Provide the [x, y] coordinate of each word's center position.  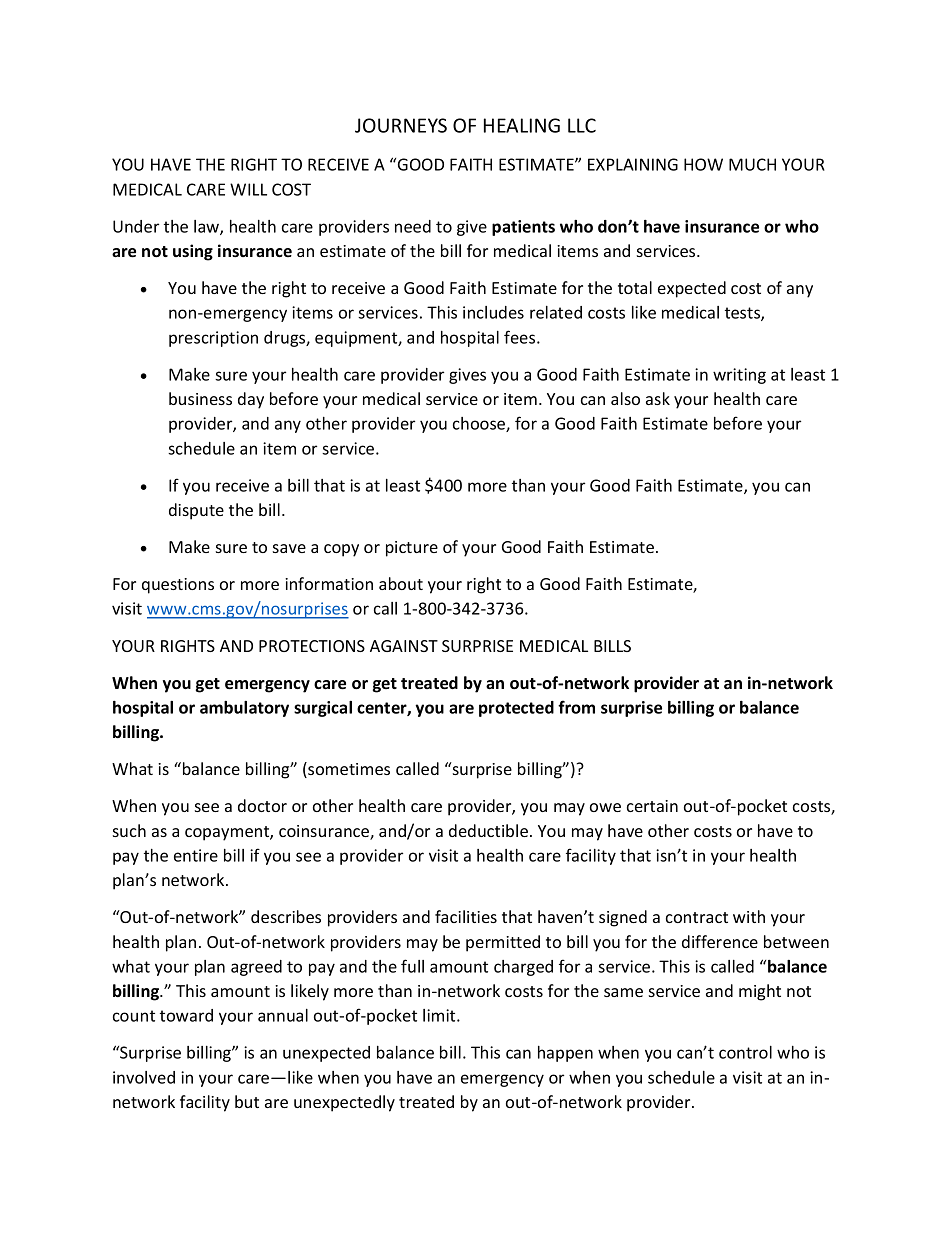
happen [565, 1054]
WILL [248, 189]
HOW [703, 164]
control [745, 1052]
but [247, 1101]
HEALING [522, 125]
